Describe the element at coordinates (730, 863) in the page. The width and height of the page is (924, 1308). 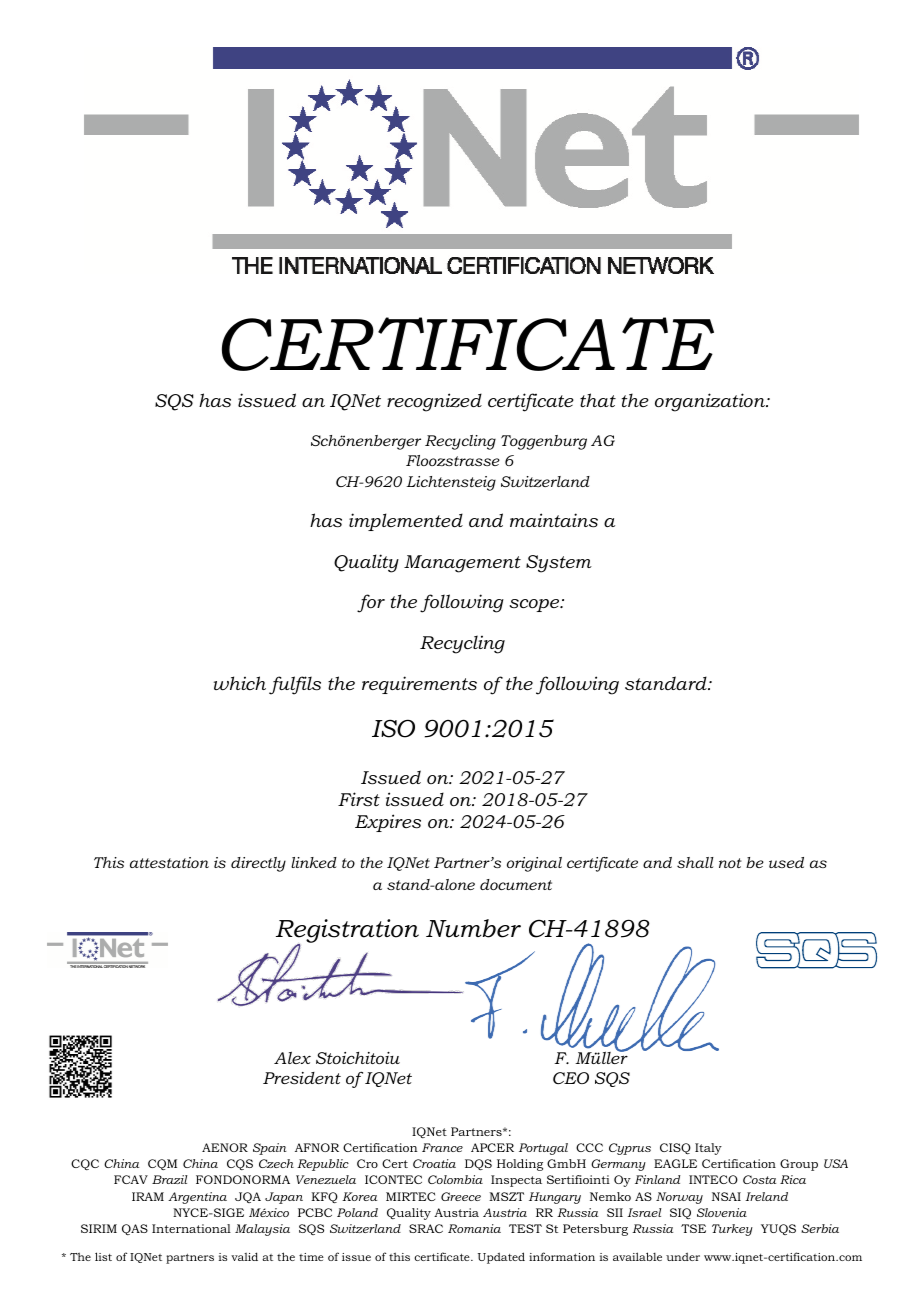
I see `not` at that location.
